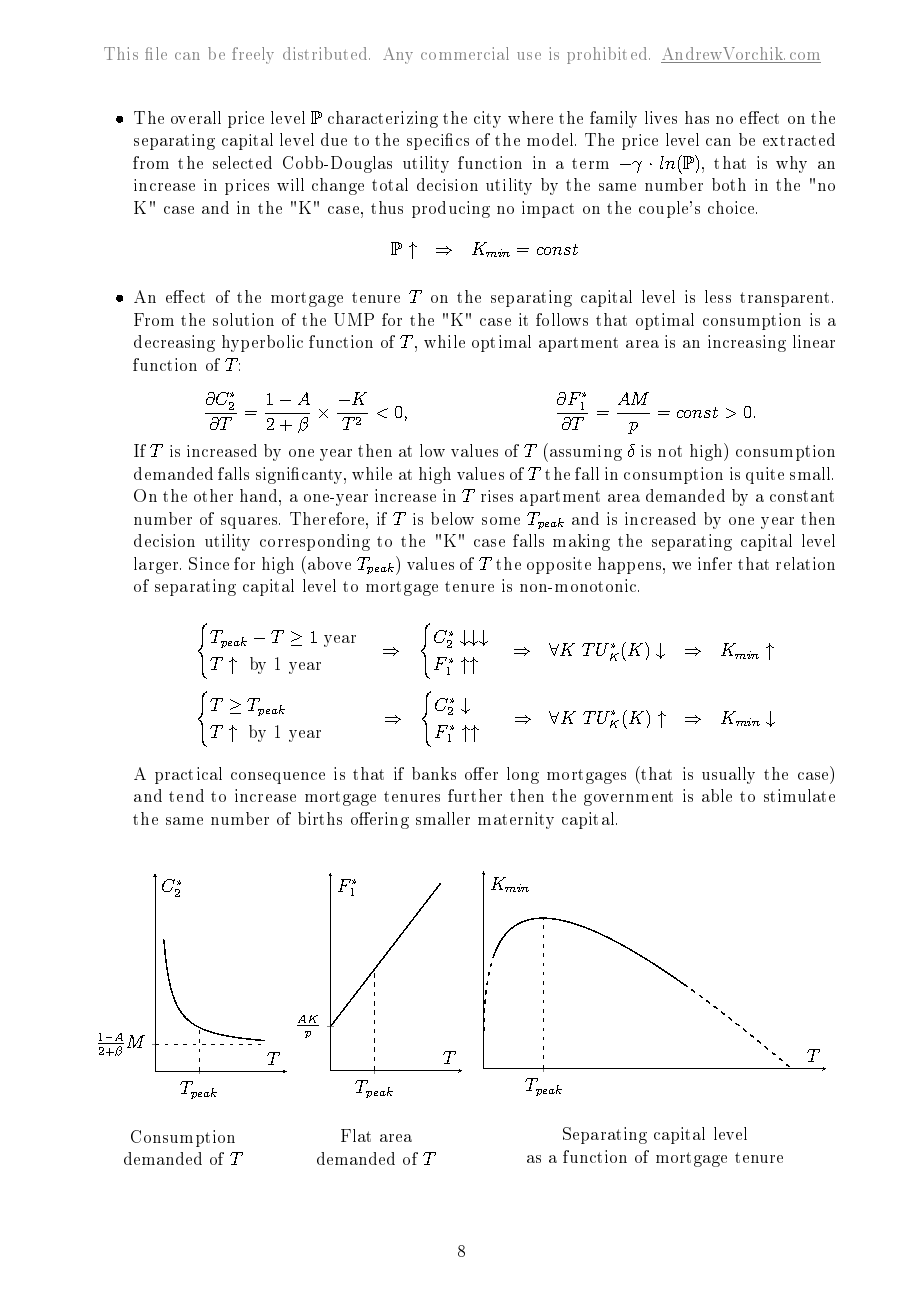  I want to click on able, so click(717, 795).
